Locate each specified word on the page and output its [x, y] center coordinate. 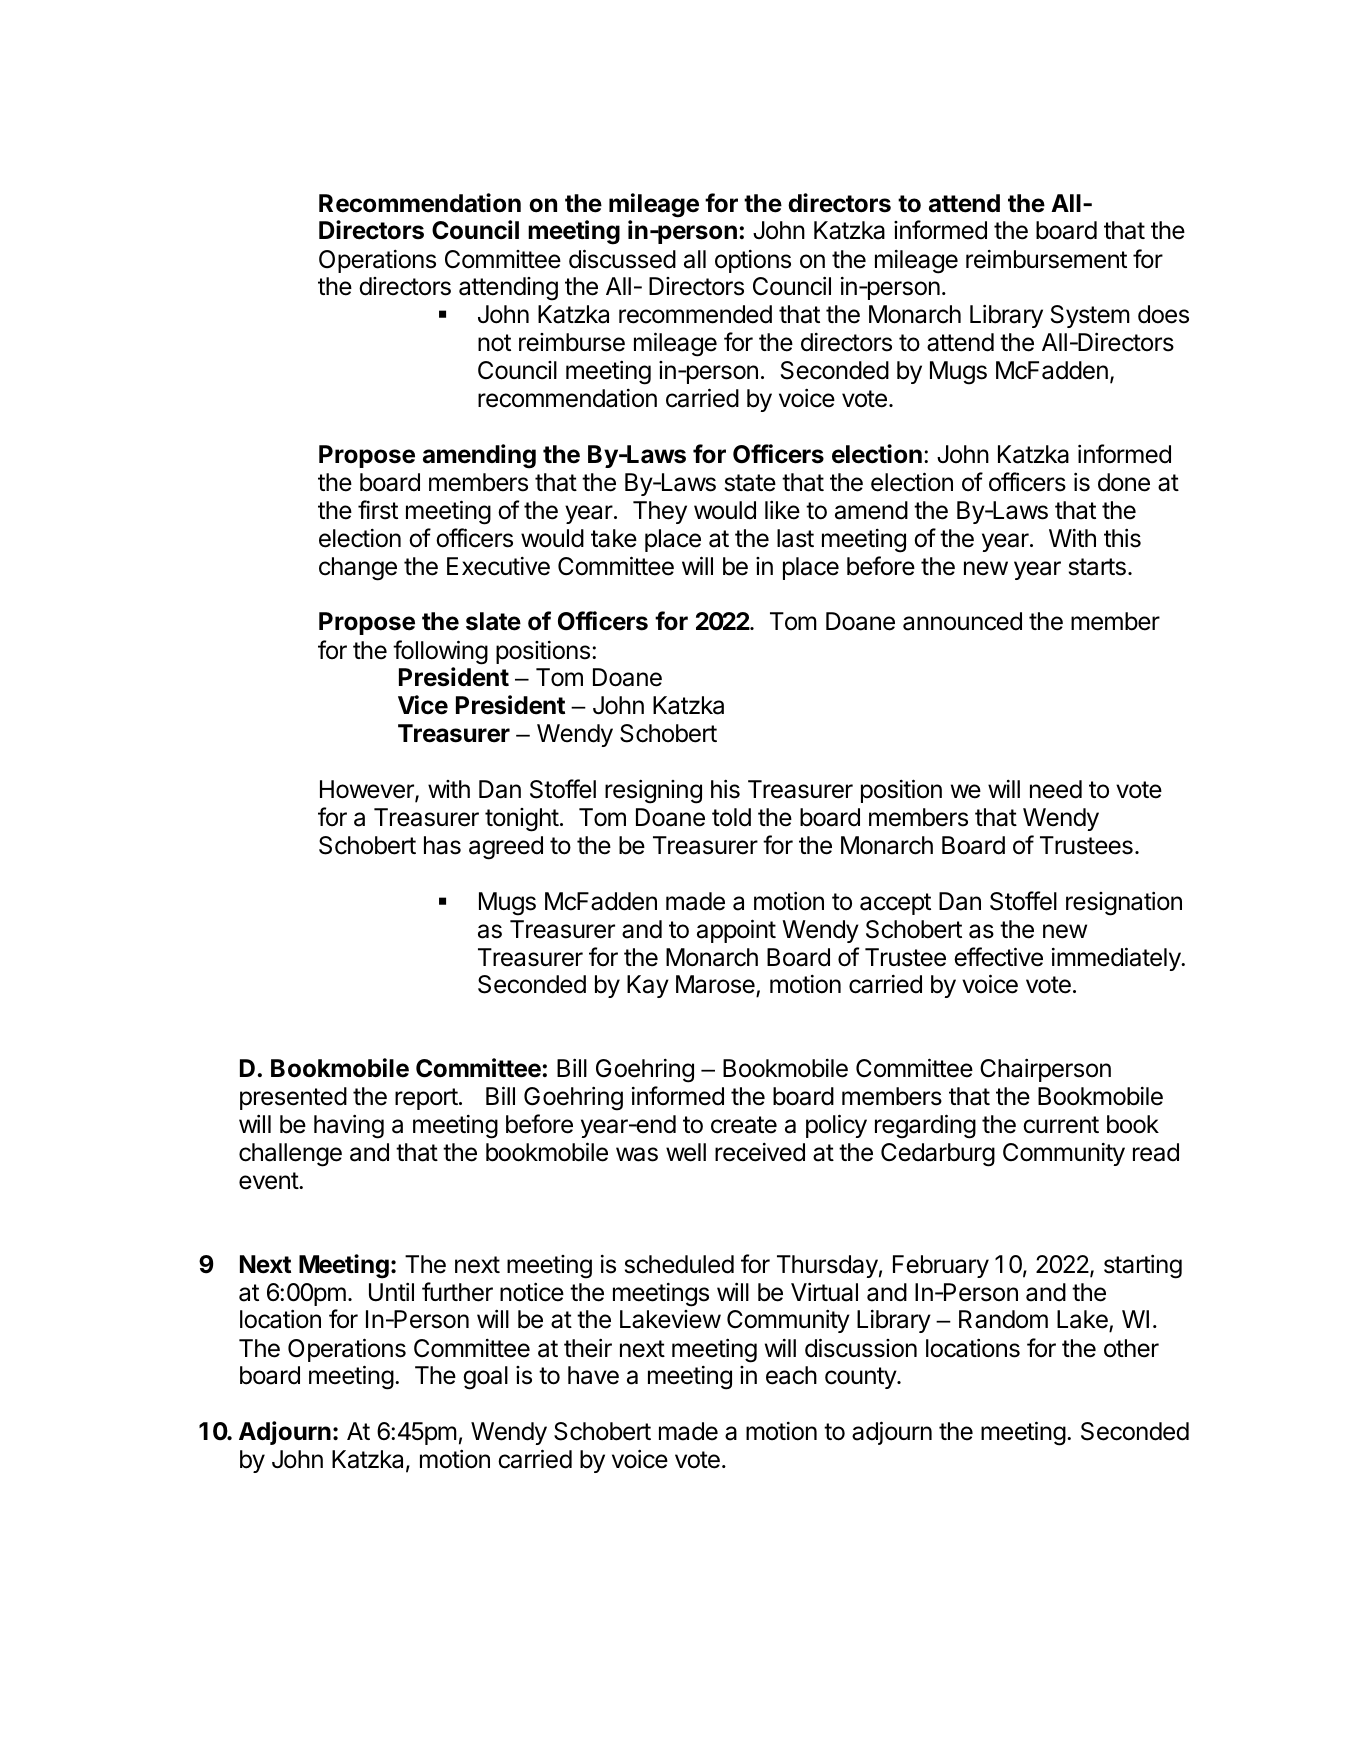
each [791, 1375]
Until [391, 1292]
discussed [622, 259]
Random [1003, 1319]
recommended [695, 314]
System [1090, 316]
